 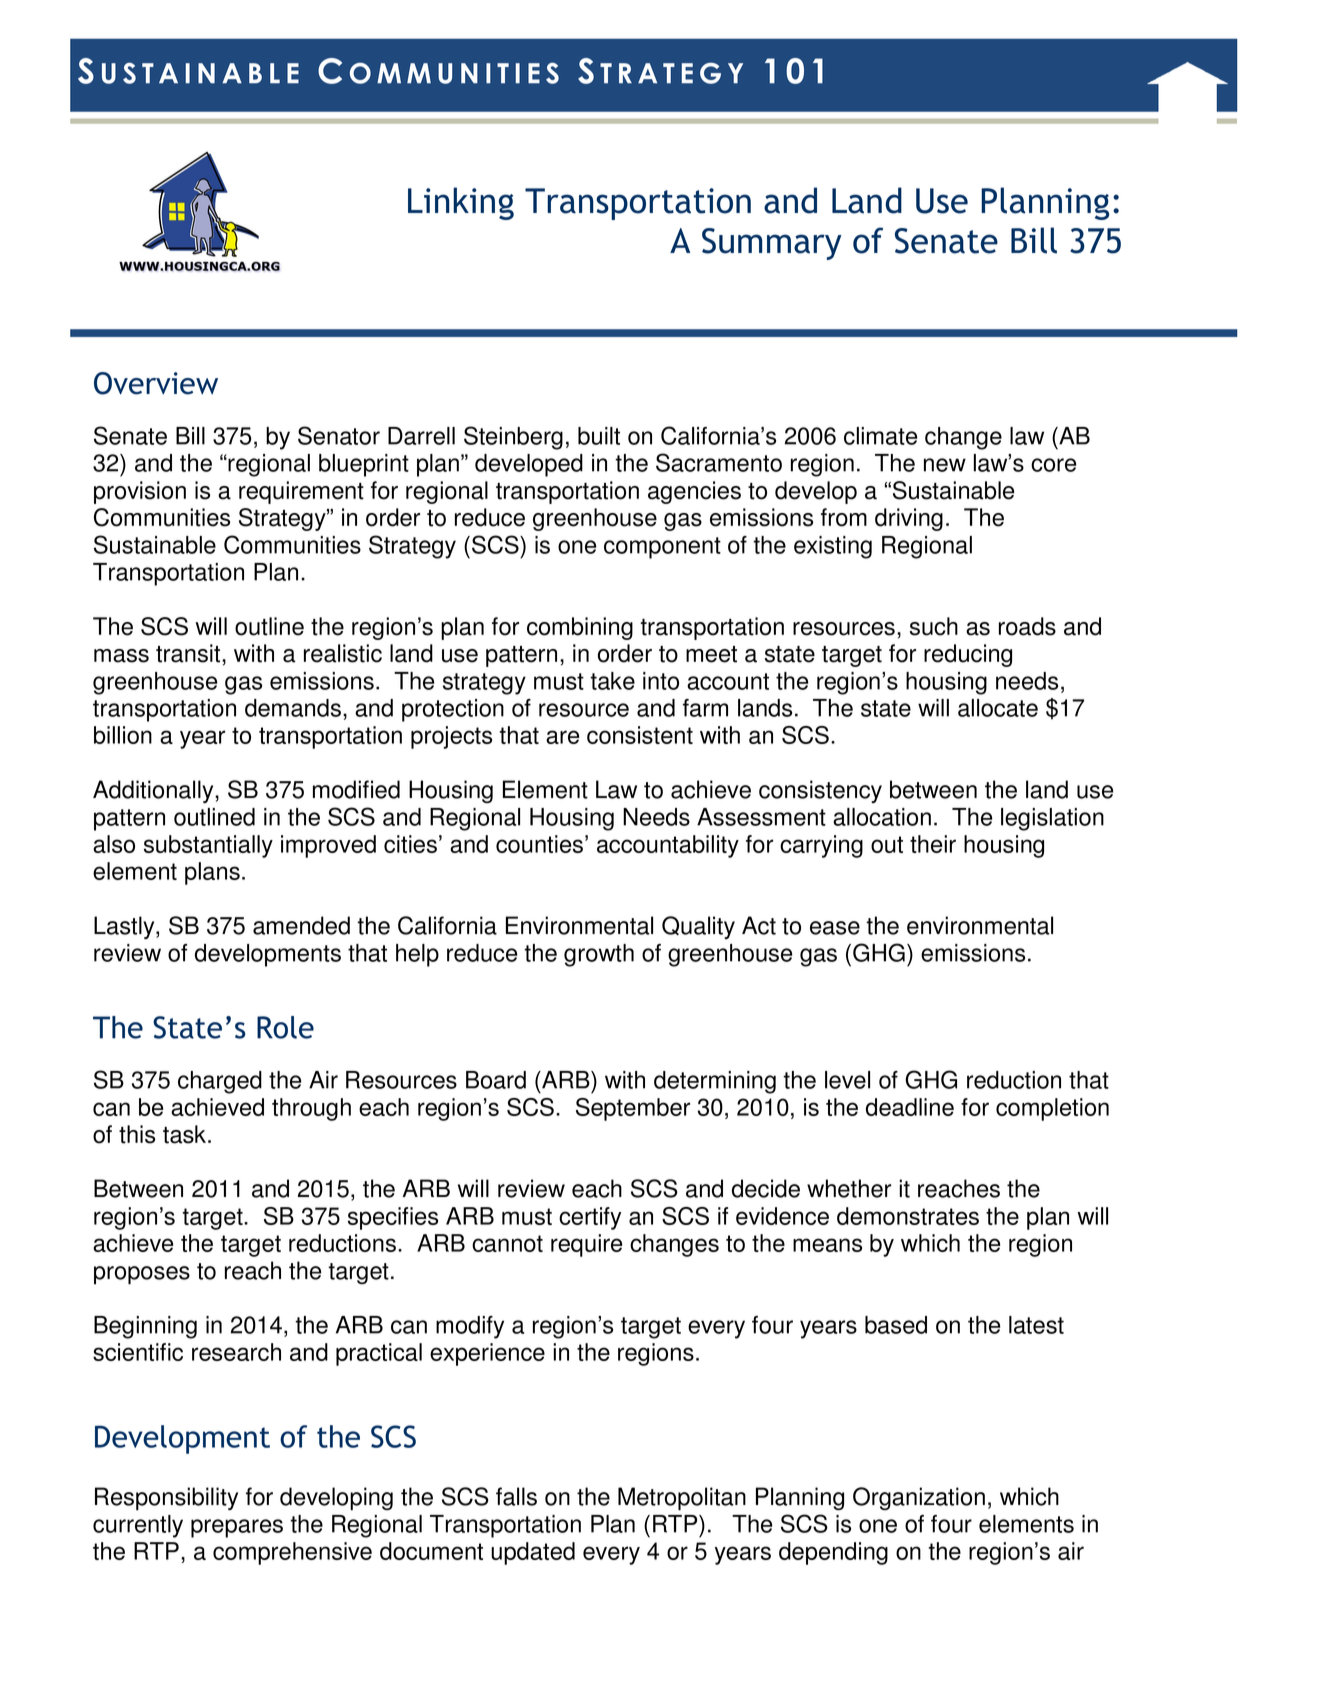 What do you see at coordinates (998, 708) in the screenshot?
I see `allocate` at bounding box center [998, 708].
